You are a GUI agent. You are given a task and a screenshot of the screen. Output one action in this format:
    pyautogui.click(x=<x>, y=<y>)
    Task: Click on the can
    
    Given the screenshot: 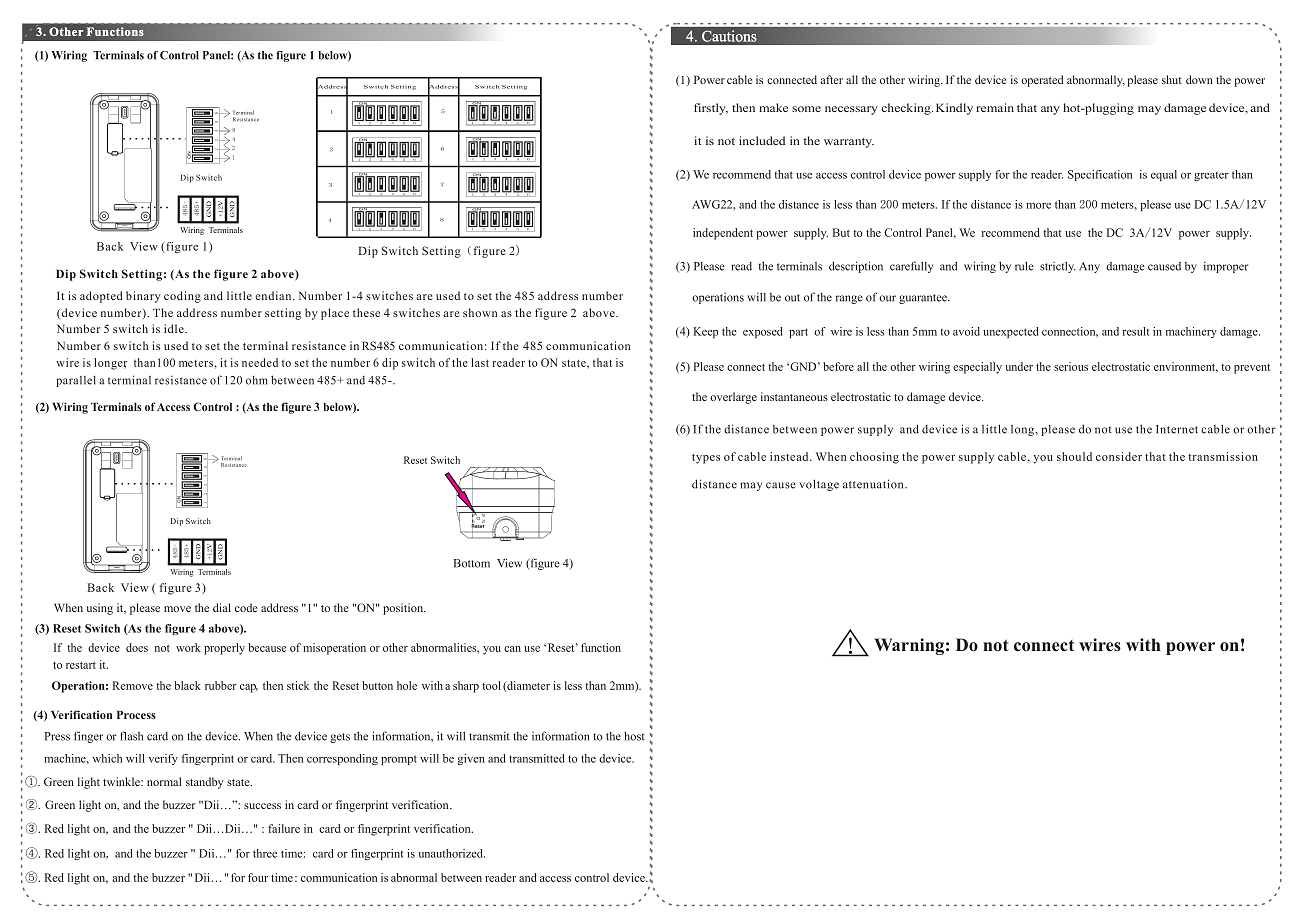 What is the action you would take?
    pyautogui.click(x=512, y=649)
